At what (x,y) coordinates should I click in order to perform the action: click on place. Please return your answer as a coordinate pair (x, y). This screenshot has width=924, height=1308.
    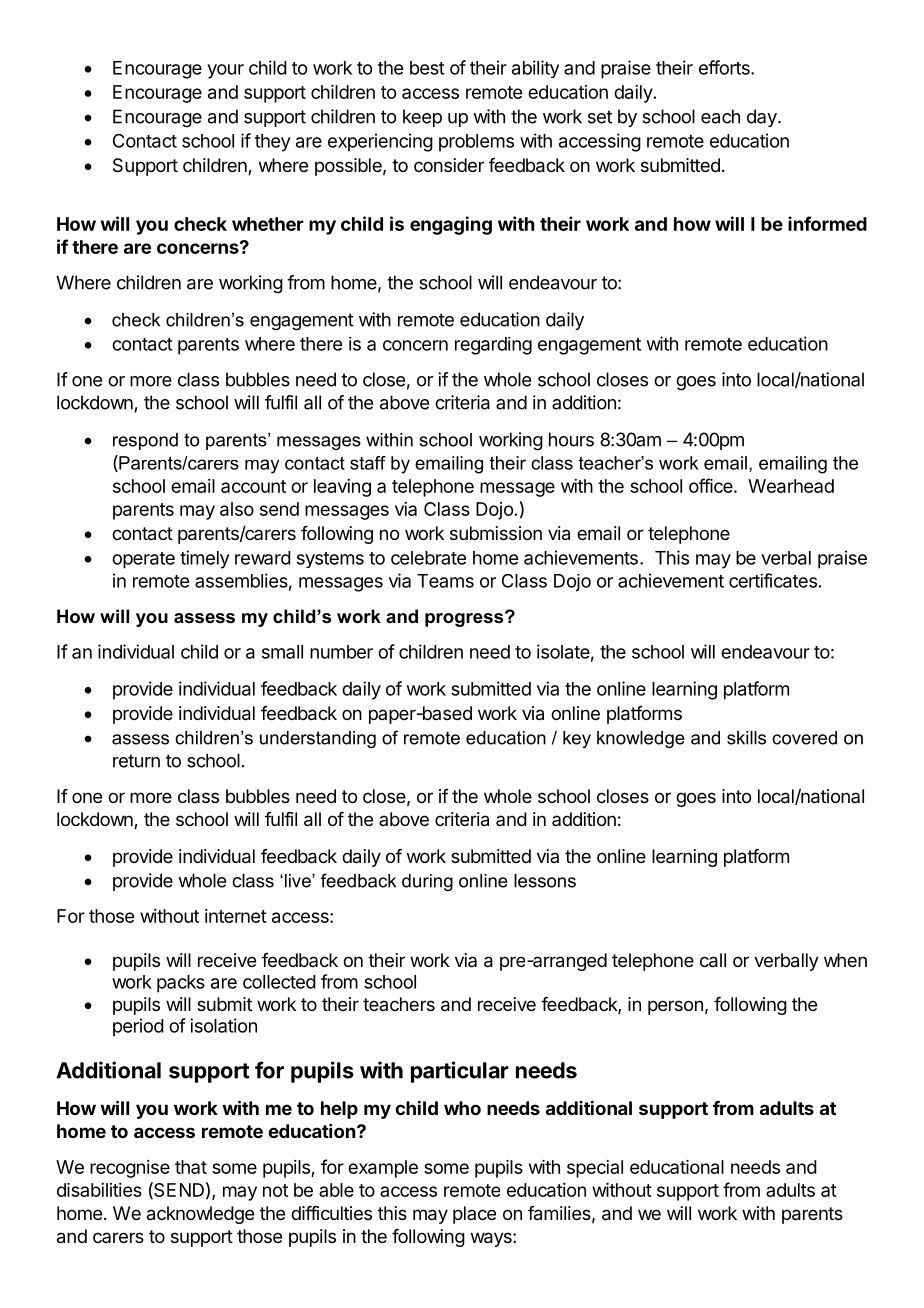
    Looking at the image, I should click on (474, 1215).
